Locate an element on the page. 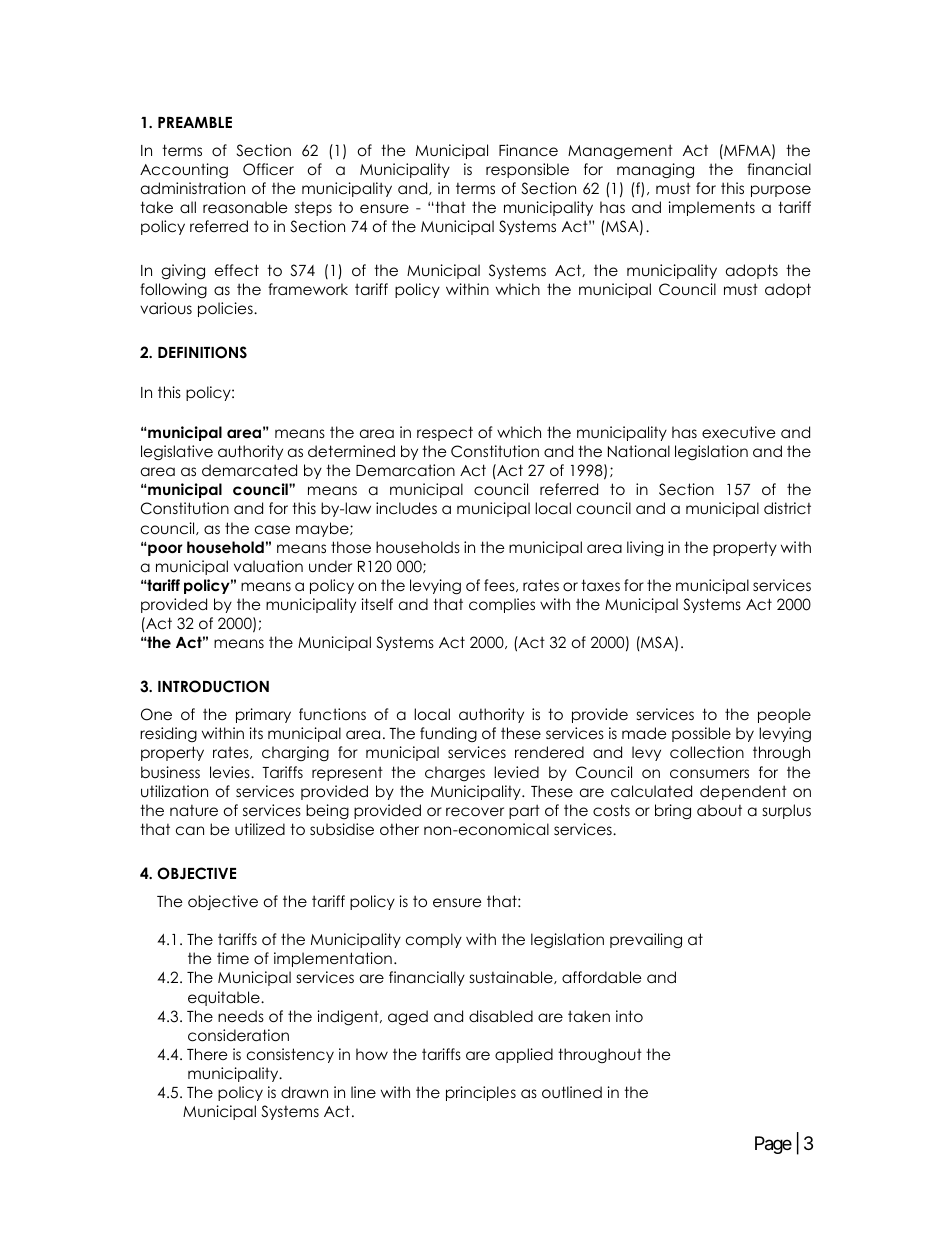 This document has height=1233, width=952. drawn is located at coordinates (304, 1092).
